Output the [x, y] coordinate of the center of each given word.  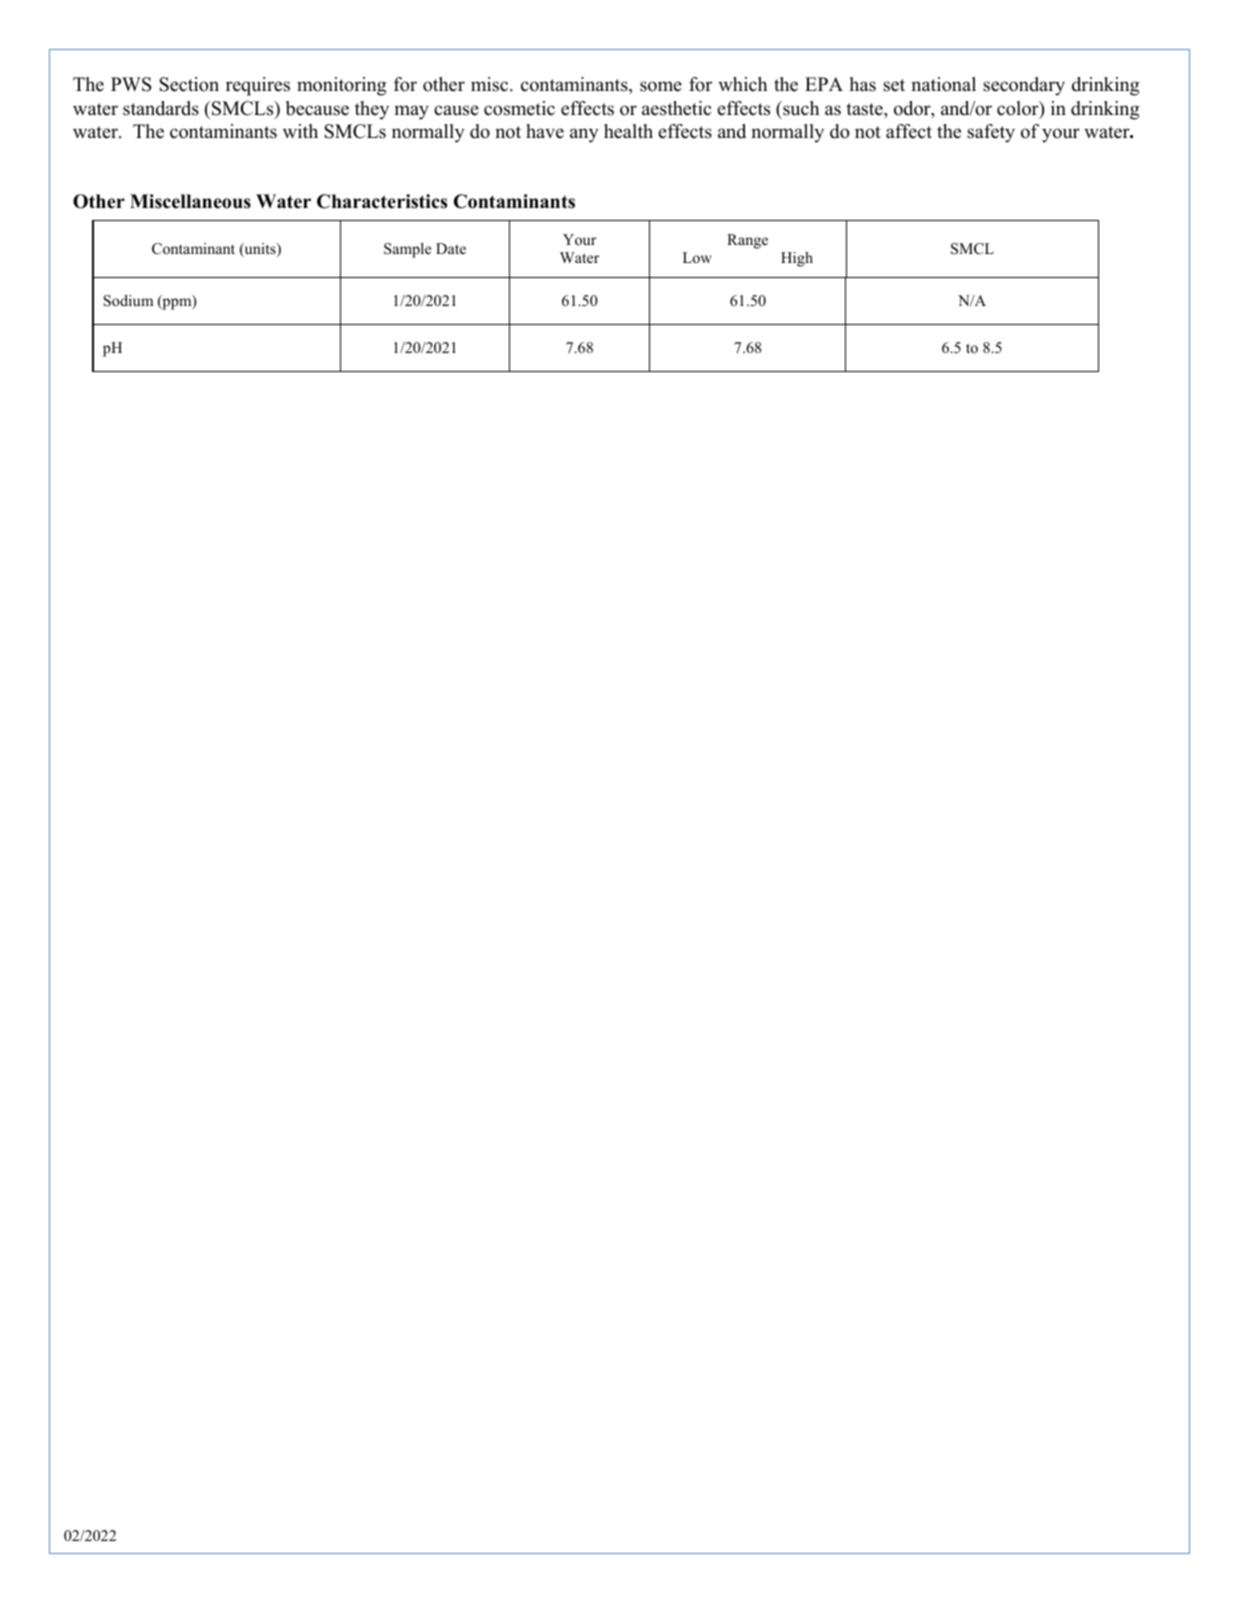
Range [747, 241]
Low [697, 257]
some [661, 86]
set [894, 85]
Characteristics [382, 201]
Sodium [128, 301]
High [797, 259]
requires [258, 86]
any [584, 135]
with [300, 131]
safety [991, 133]
